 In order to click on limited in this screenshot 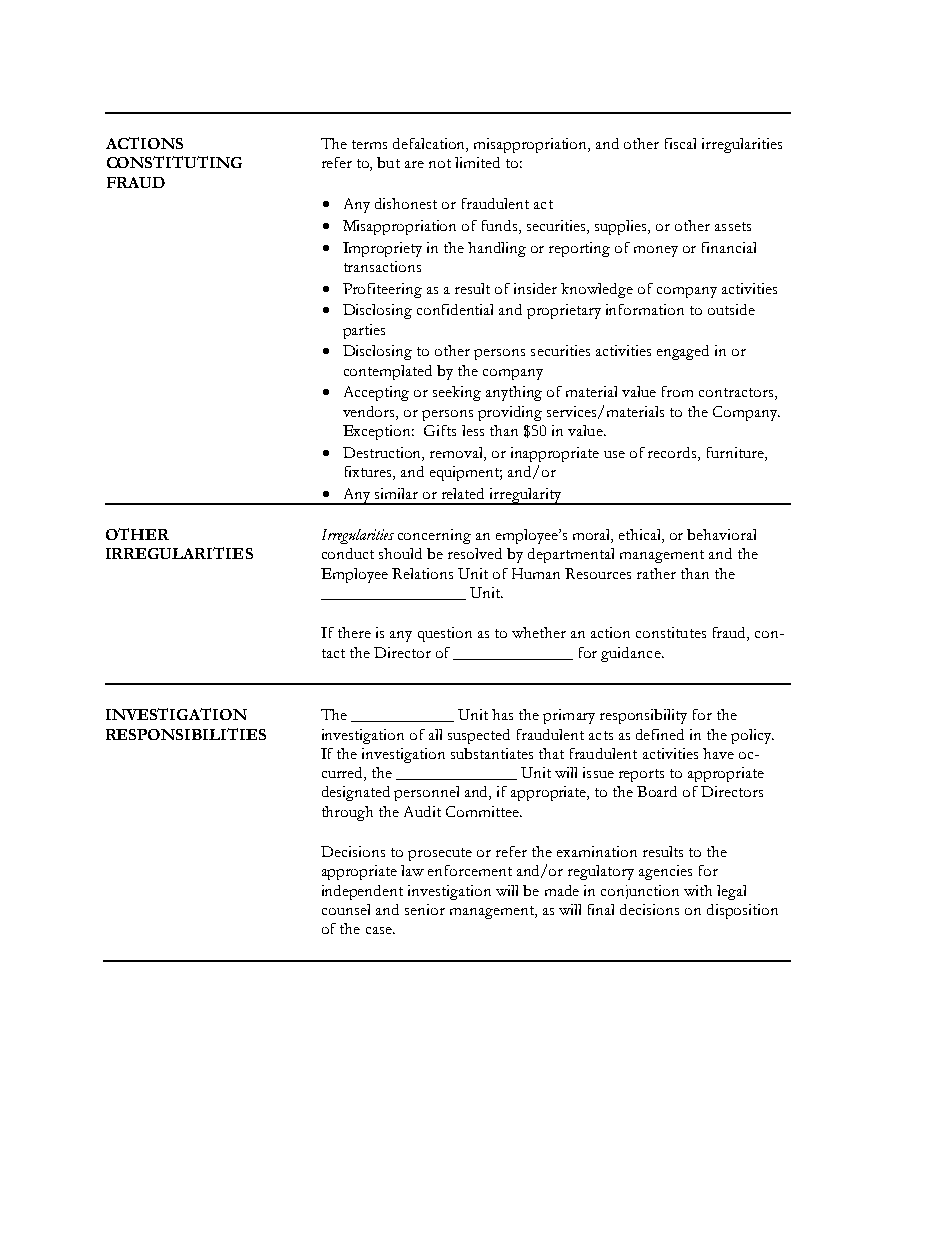, I will do `click(477, 162)`.
